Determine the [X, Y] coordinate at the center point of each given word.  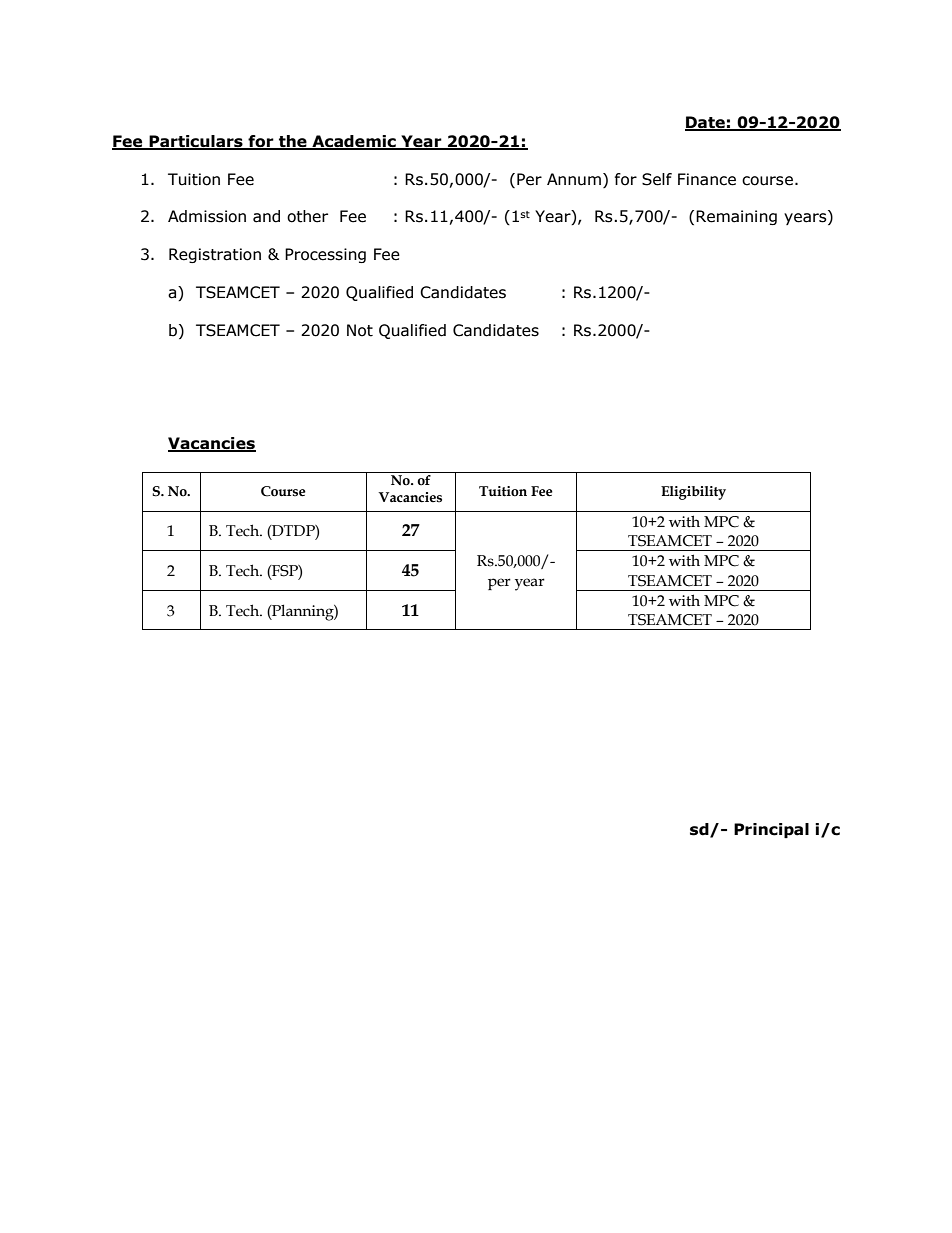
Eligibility [693, 493]
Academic [354, 142]
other [307, 216]
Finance [707, 179]
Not [360, 330]
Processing [325, 255]
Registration [215, 255]
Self [657, 179]
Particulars [196, 142]
